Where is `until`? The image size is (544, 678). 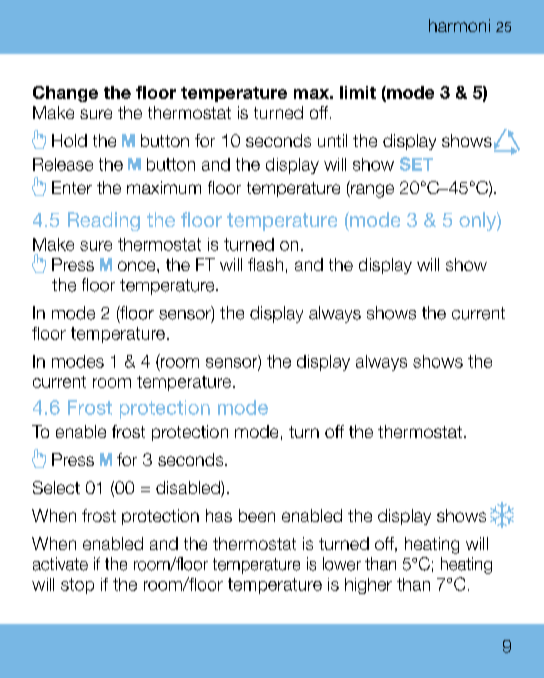 until is located at coordinates (332, 140).
